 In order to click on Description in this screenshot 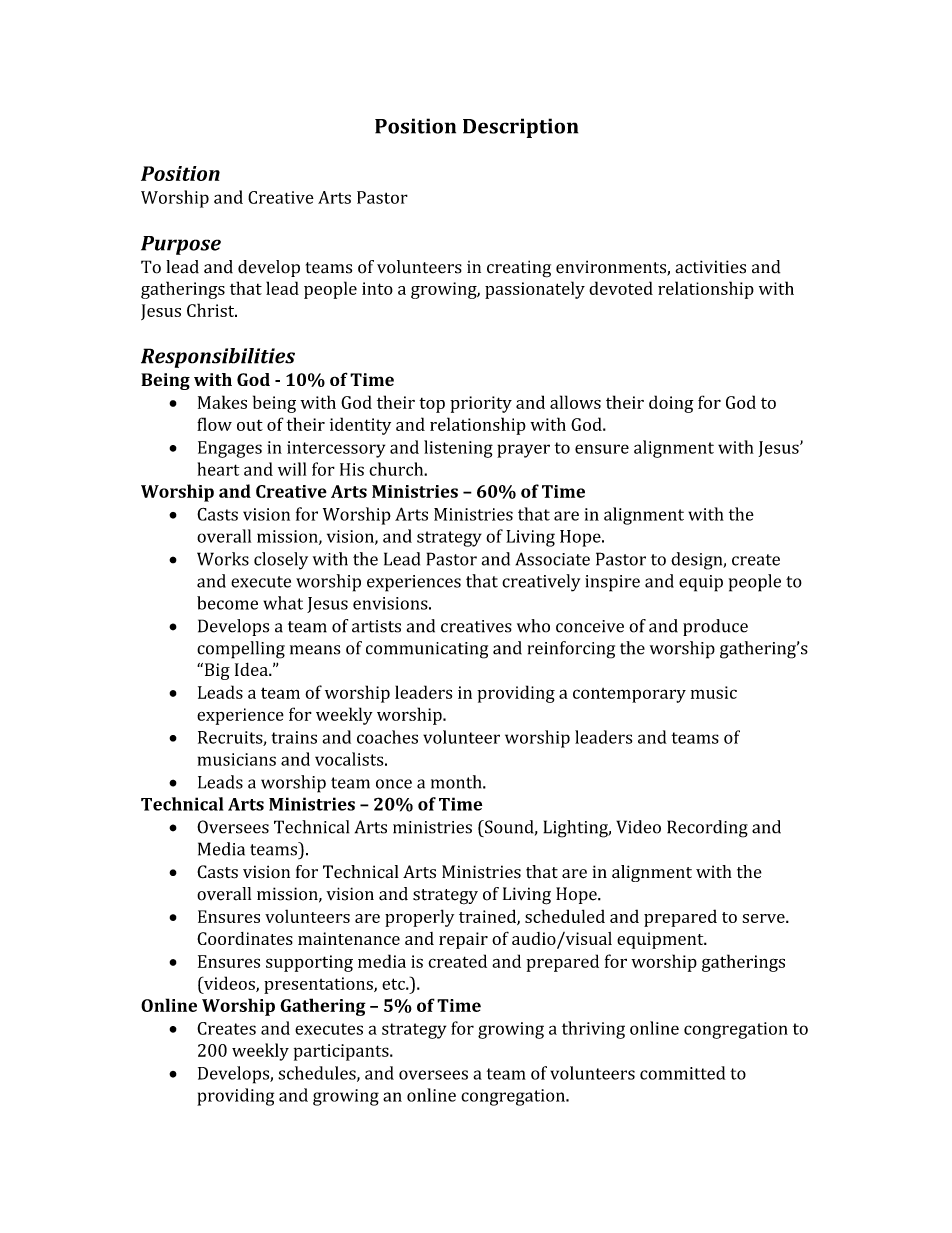, I will do `click(520, 128)`.
